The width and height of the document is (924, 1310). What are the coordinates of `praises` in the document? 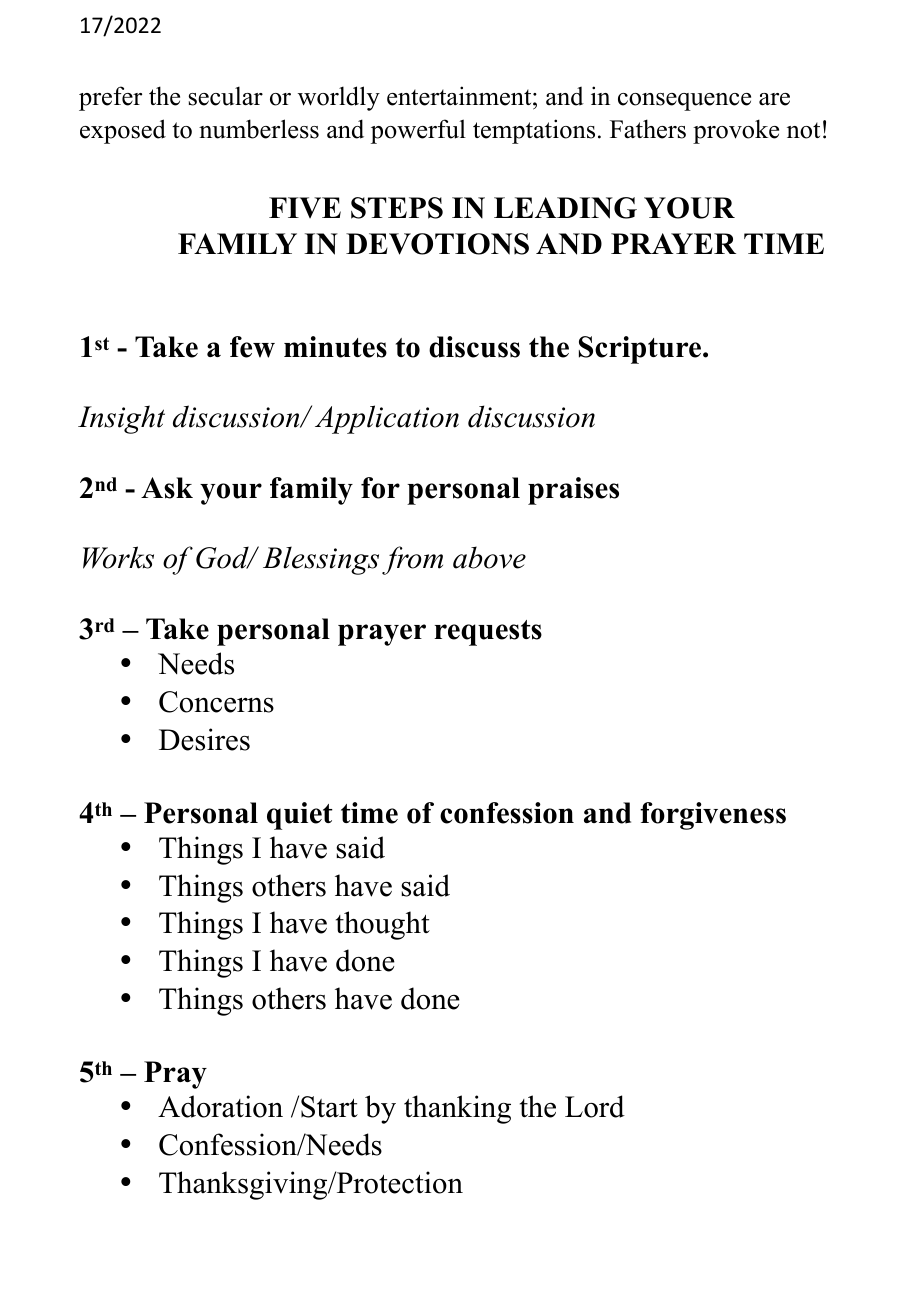 It's located at (573, 491).
